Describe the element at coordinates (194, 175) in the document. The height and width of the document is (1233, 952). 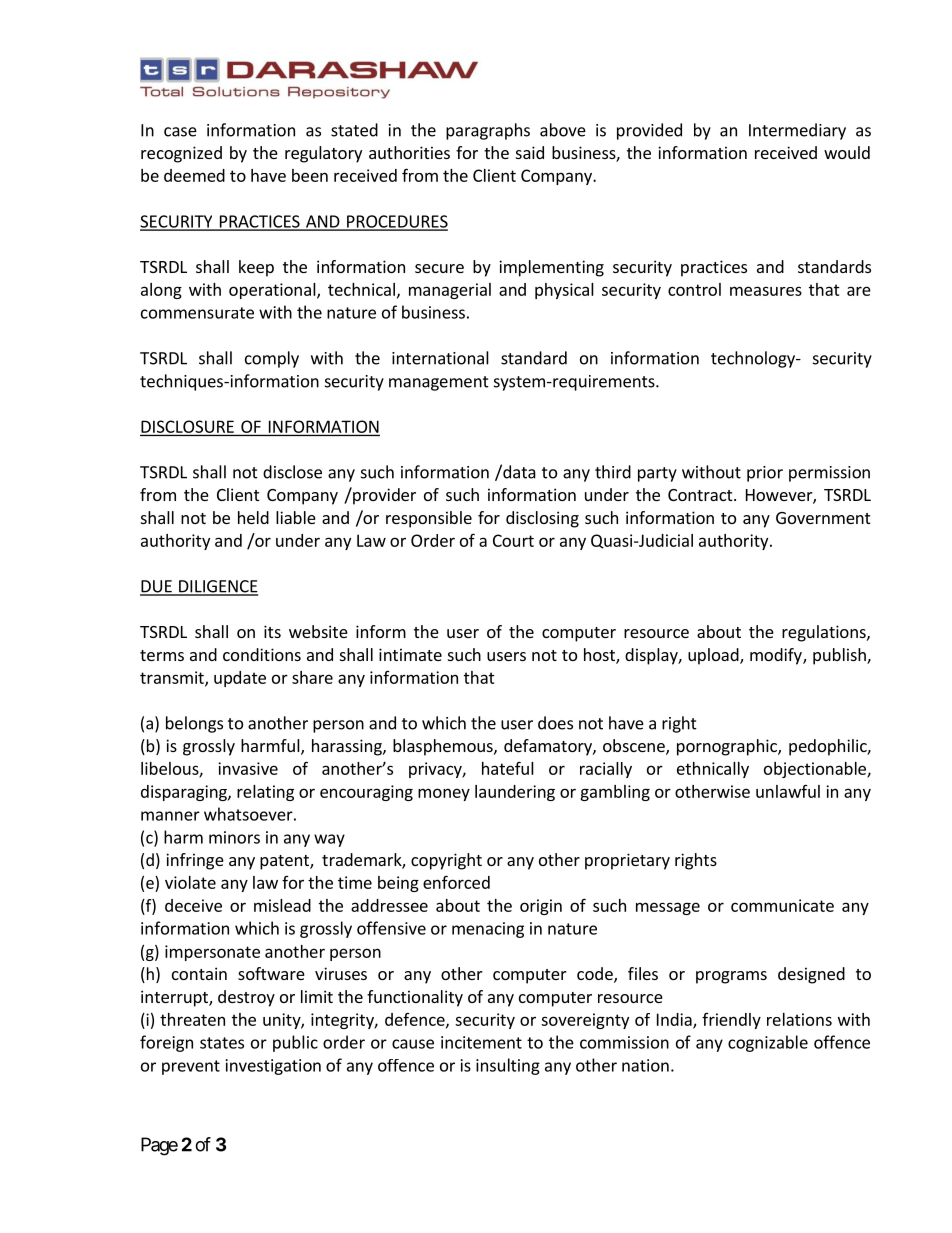
I see `deemed` at that location.
